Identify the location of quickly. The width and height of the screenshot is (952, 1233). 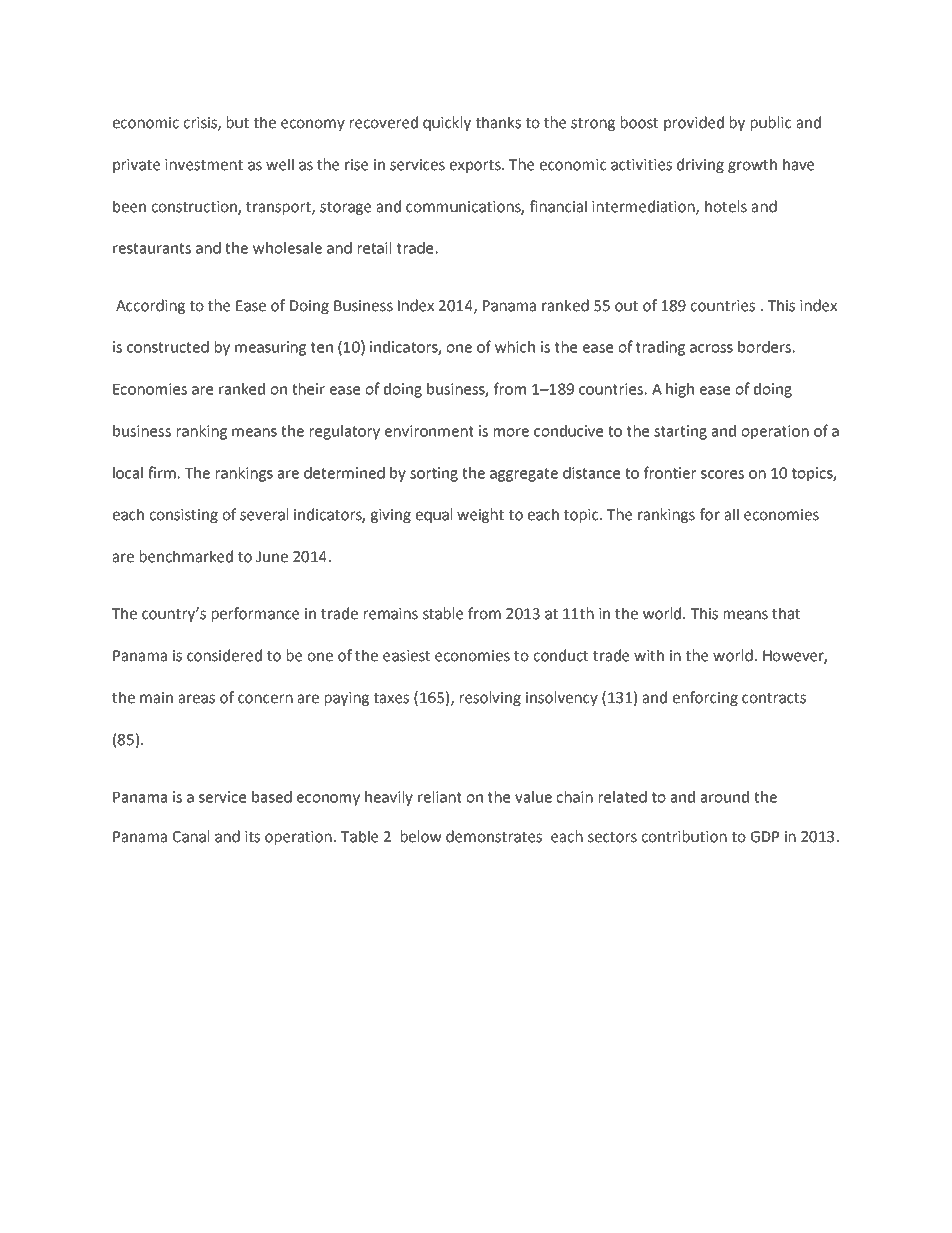
(447, 123).
